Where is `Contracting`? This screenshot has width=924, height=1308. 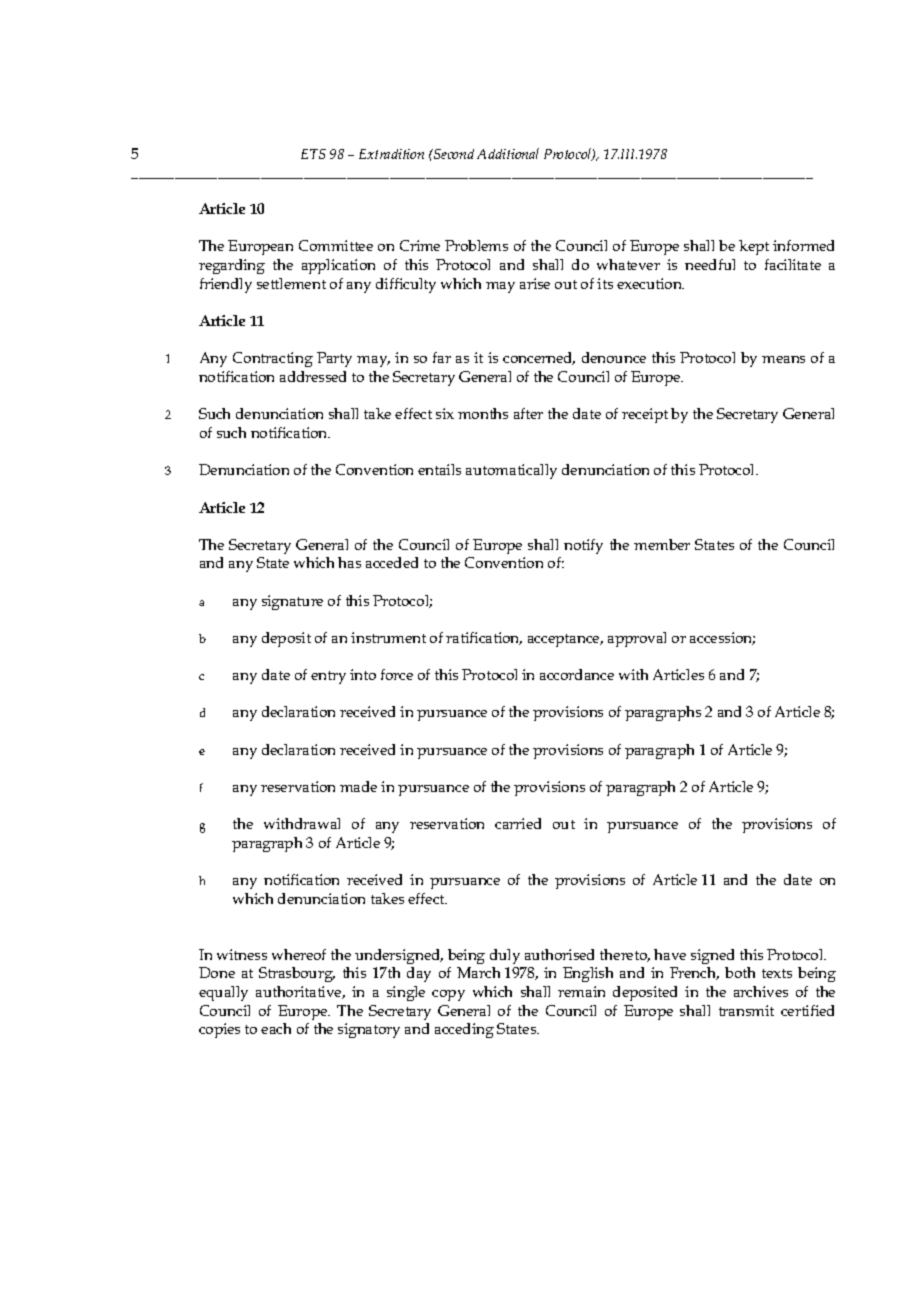
Contracting is located at coordinates (273, 359).
